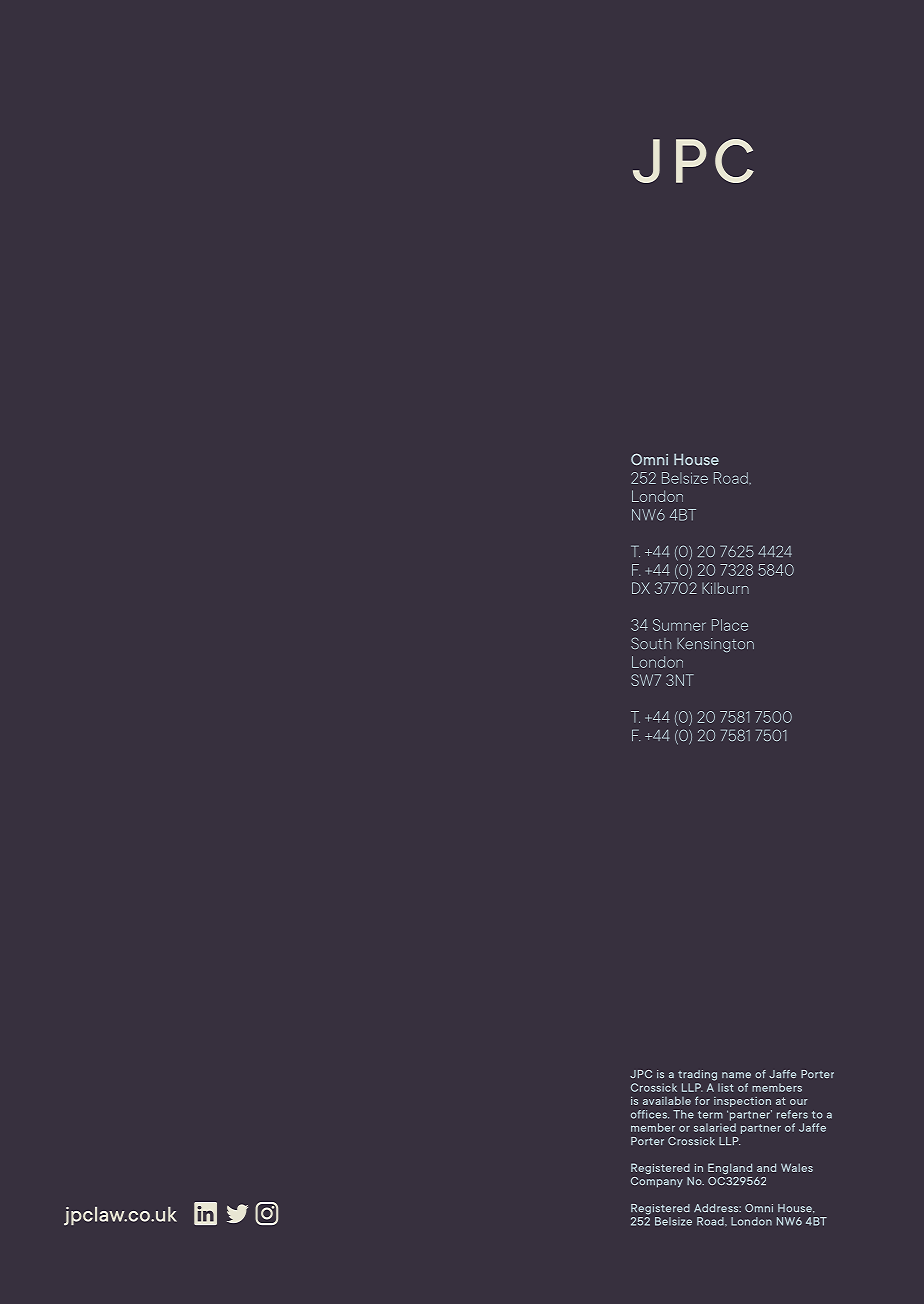 The image size is (924, 1304). I want to click on inspection, so click(742, 1102).
